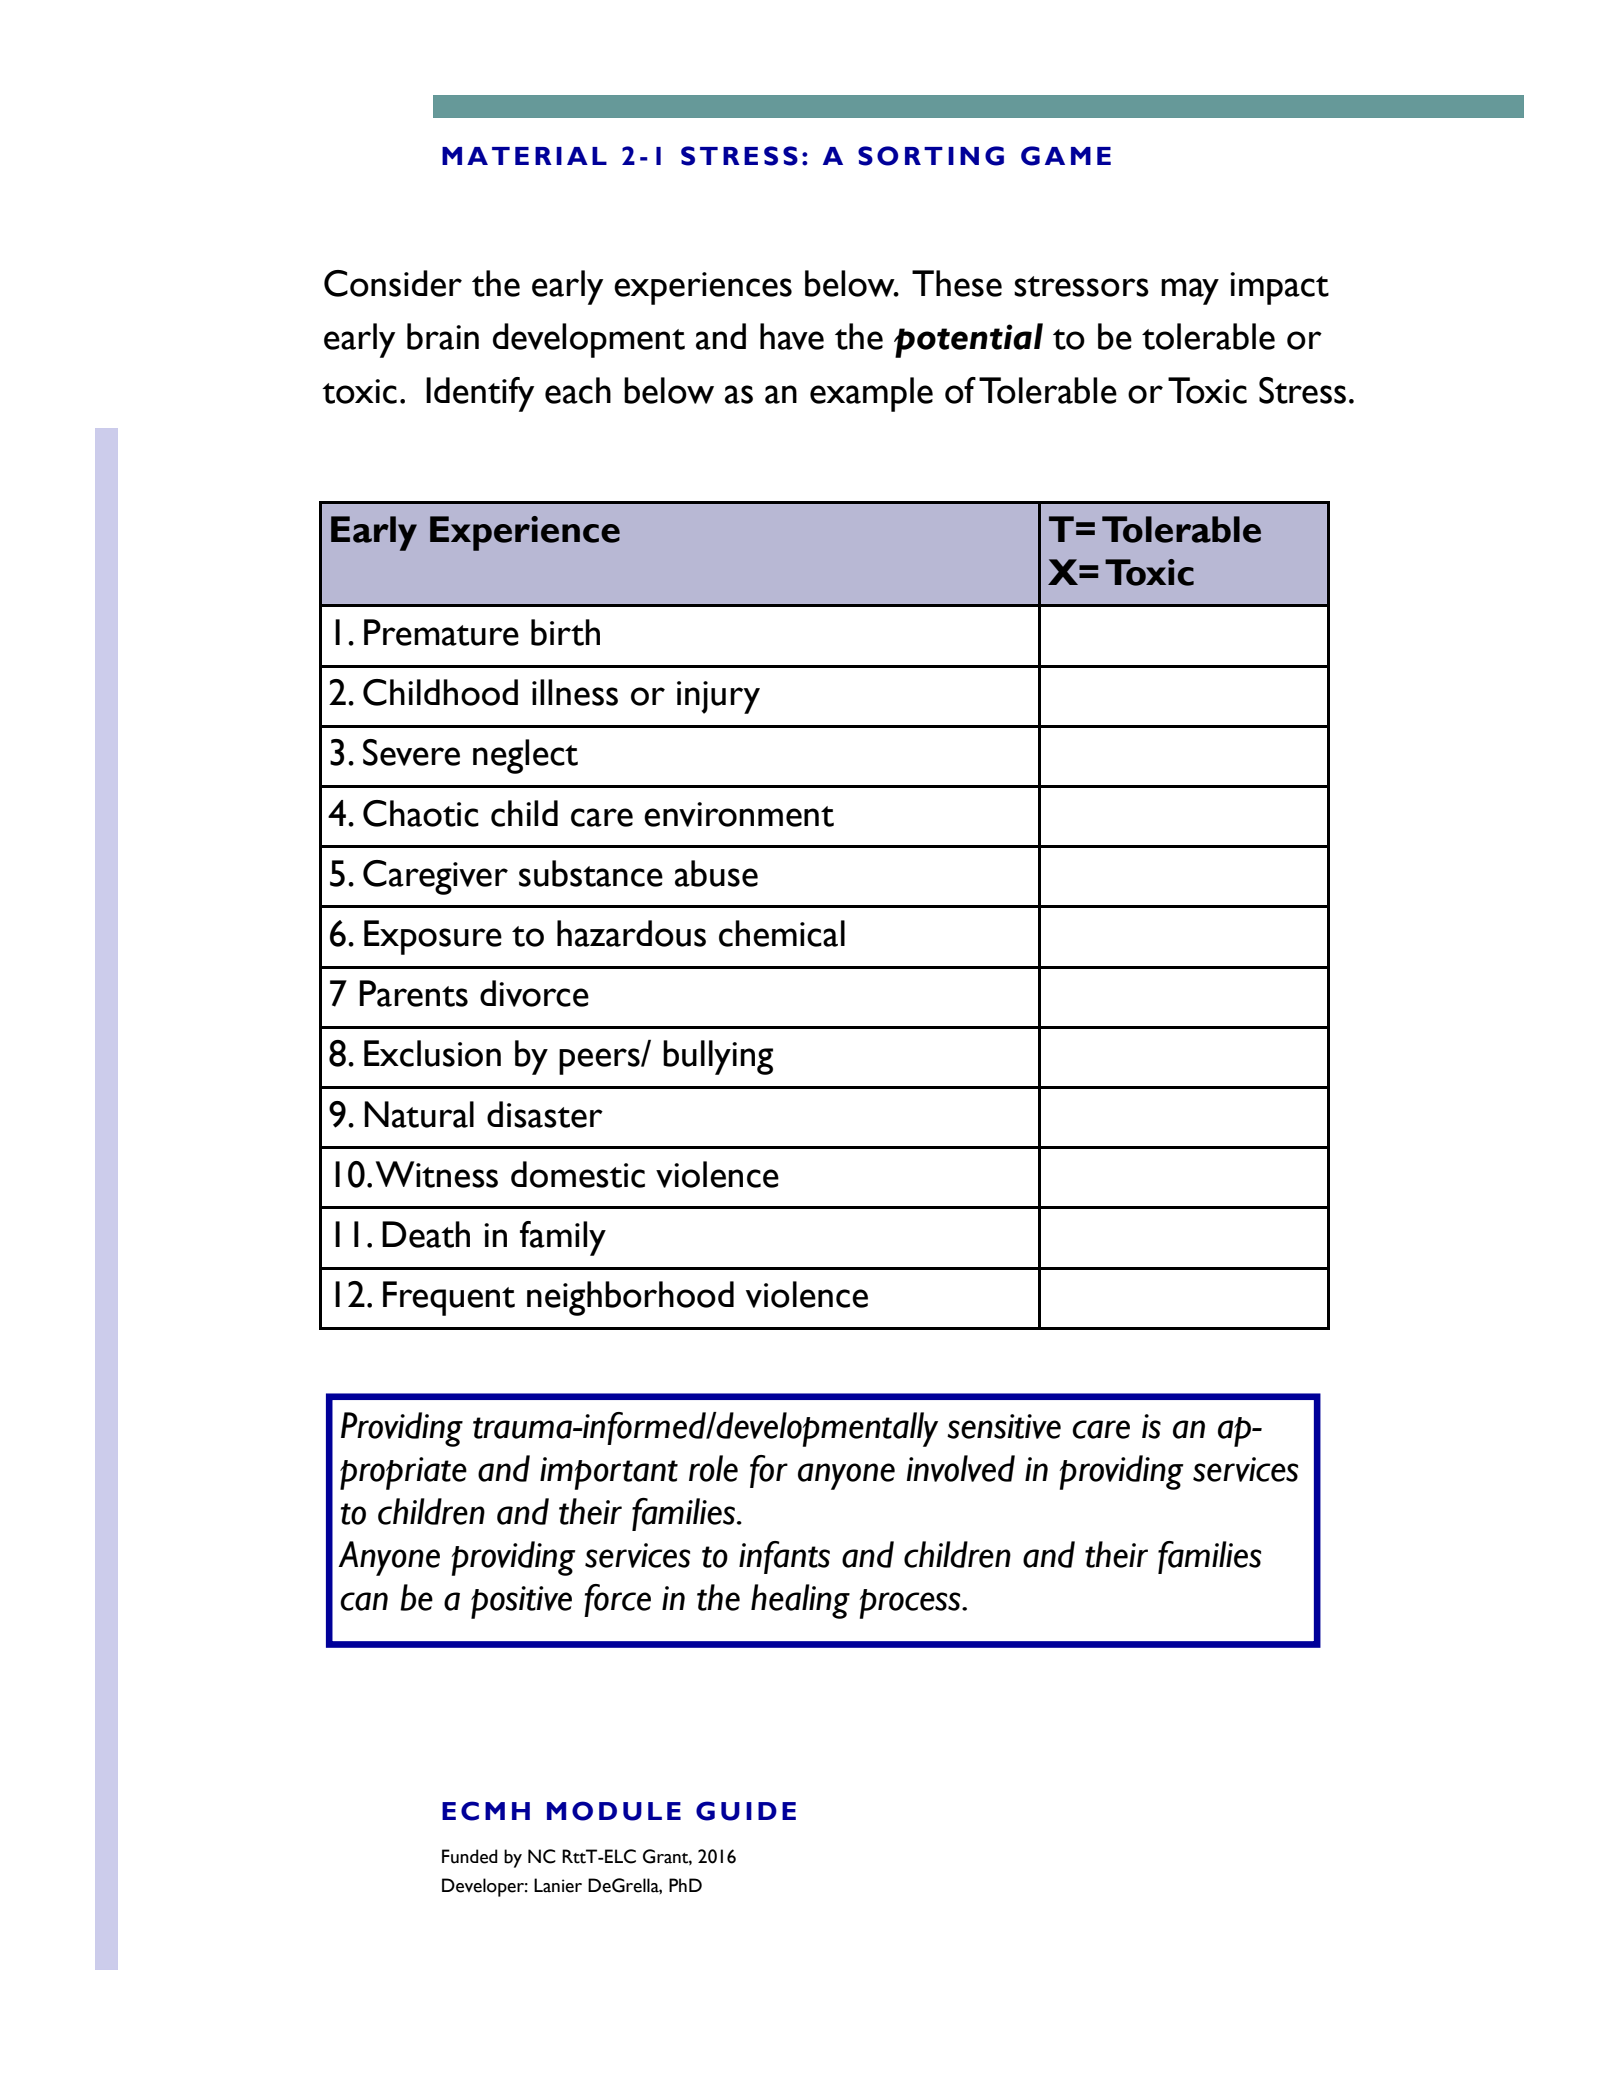  Describe the element at coordinates (470, 1856) in the screenshot. I see `Funded` at that location.
